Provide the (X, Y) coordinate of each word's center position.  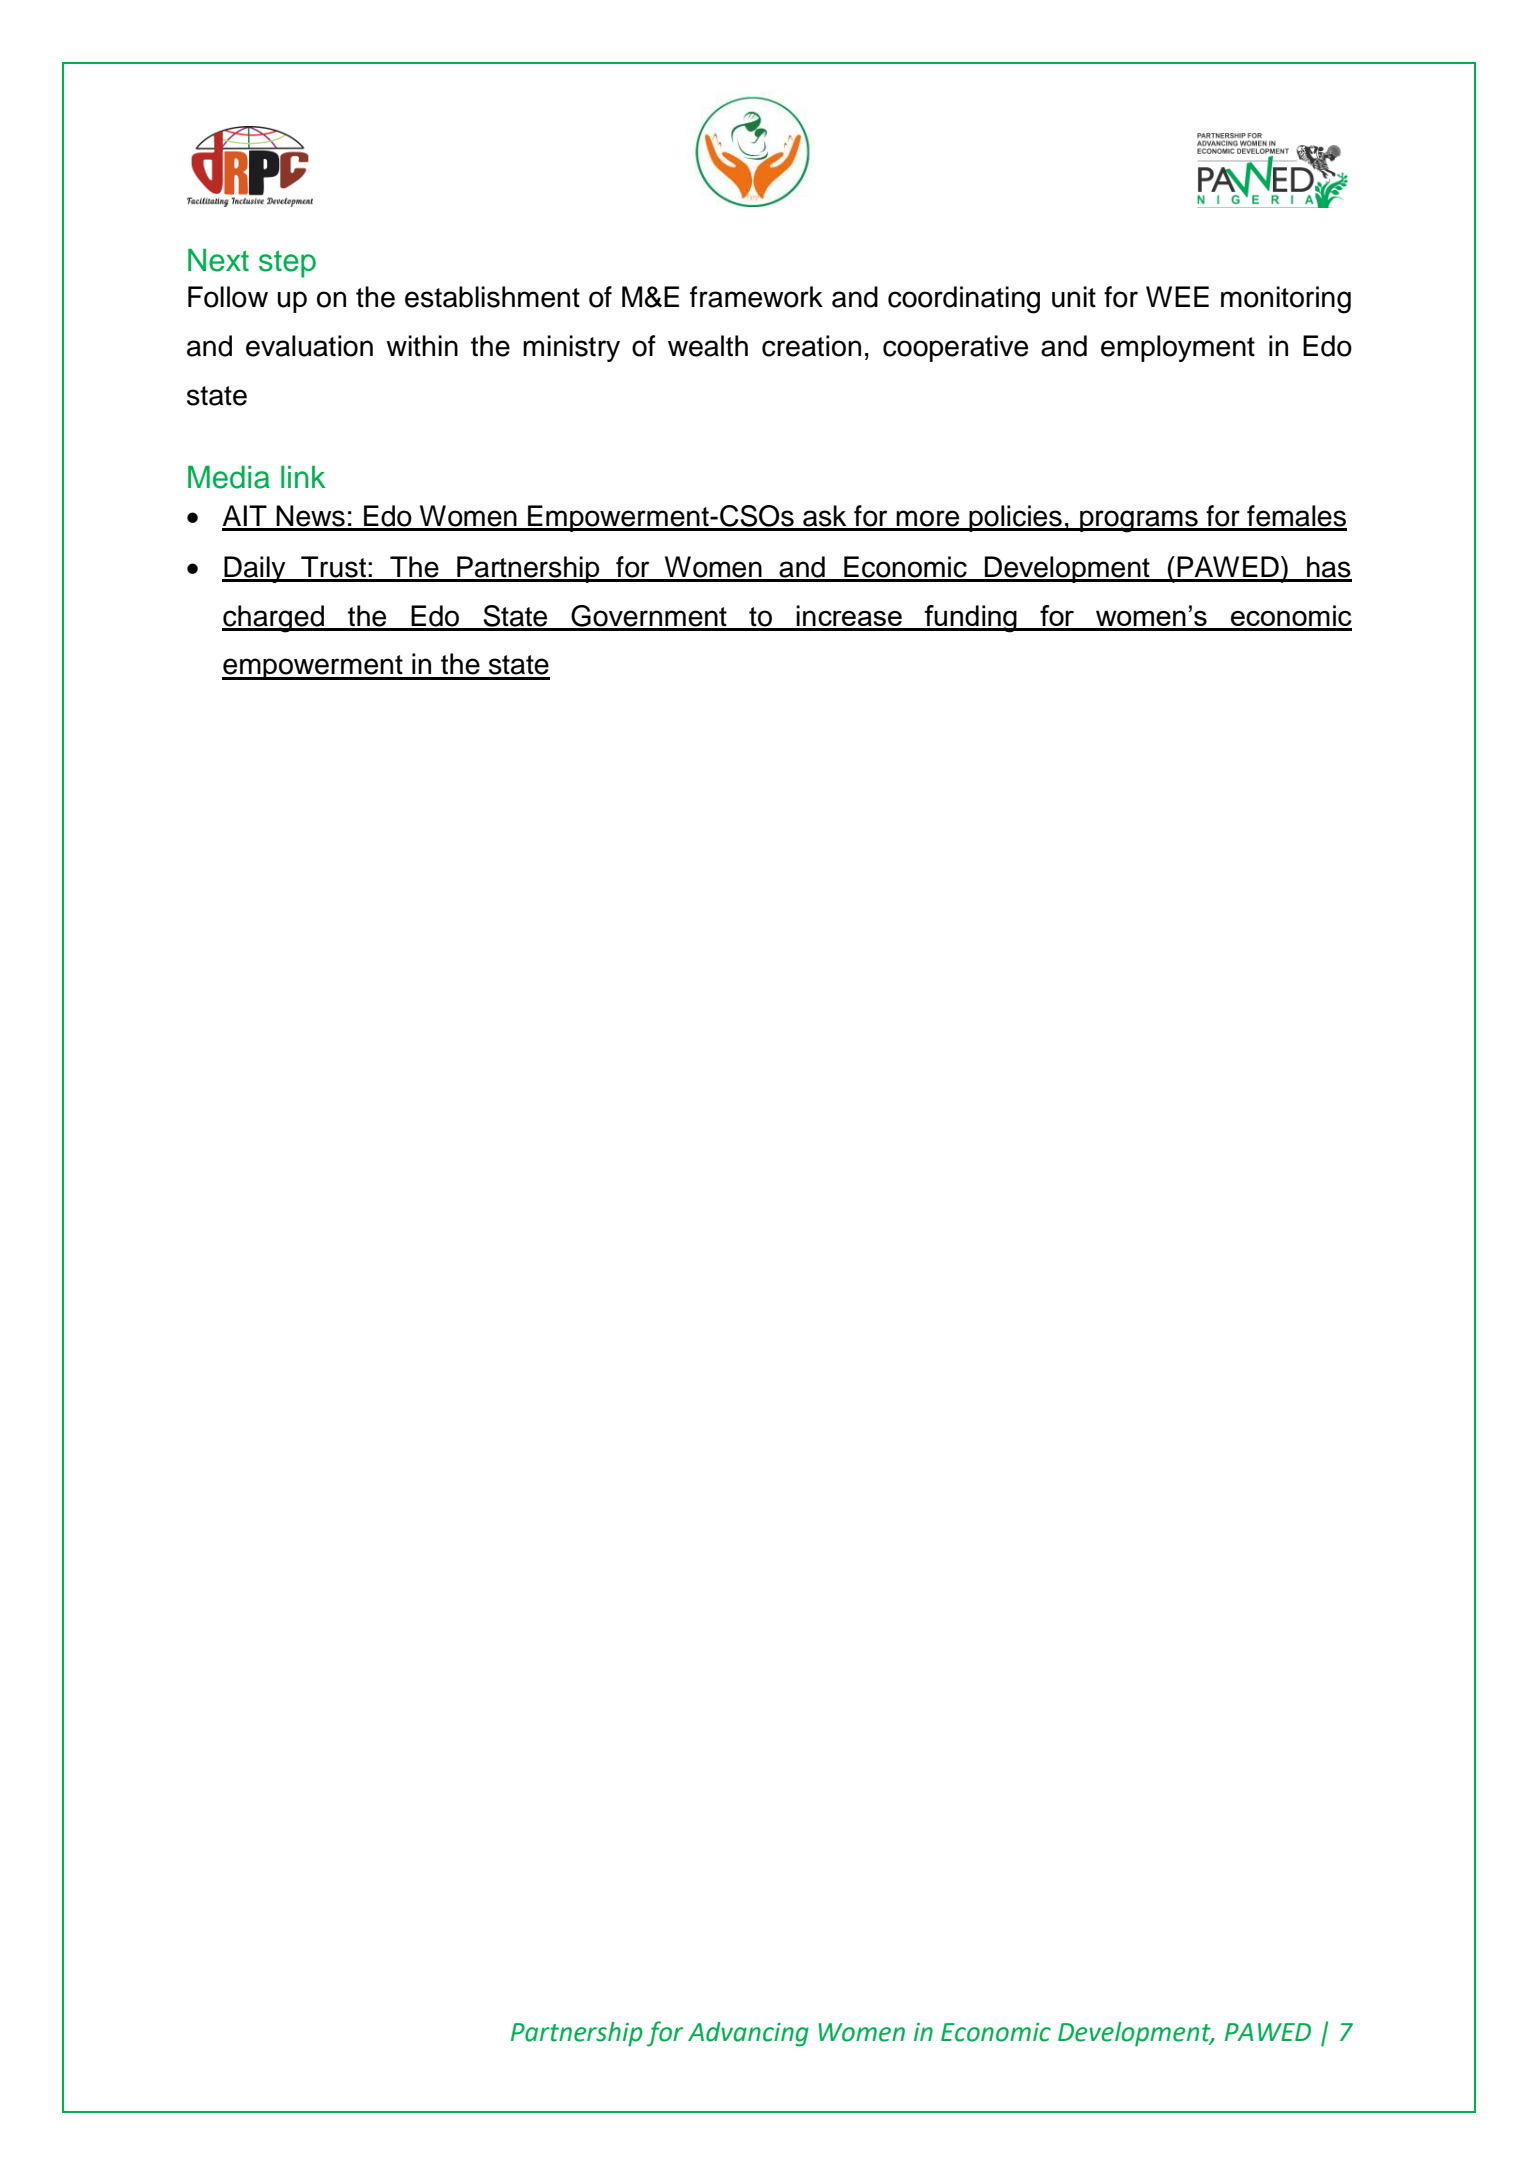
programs (1139, 521)
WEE (1177, 296)
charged (274, 619)
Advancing (748, 2034)
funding (971, 619)
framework (756, 297)
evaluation (309, 346)
